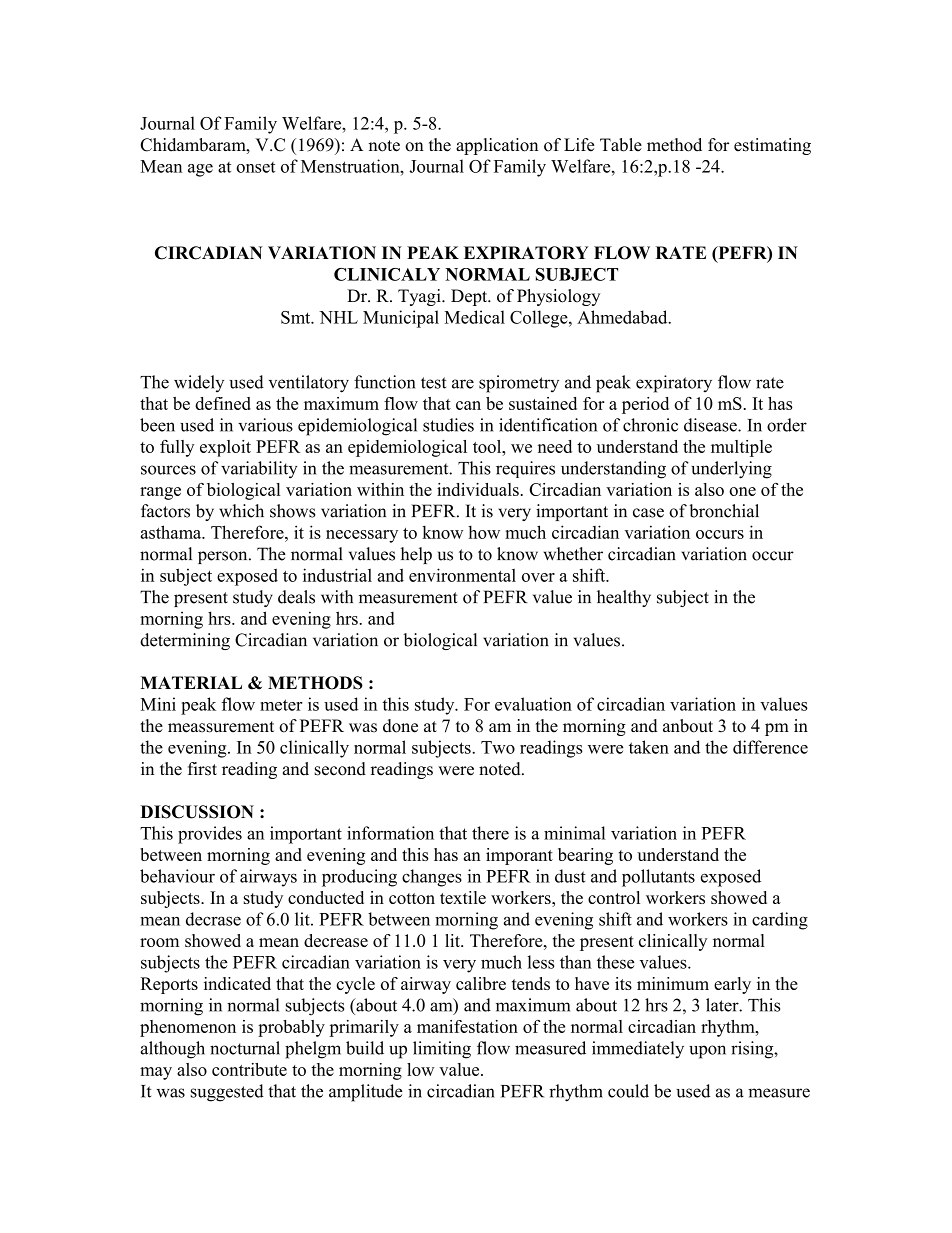 This document has width=952, height=1233. Describe the element at coordinates (255, 167) in the document. I see `onset` at that location.
